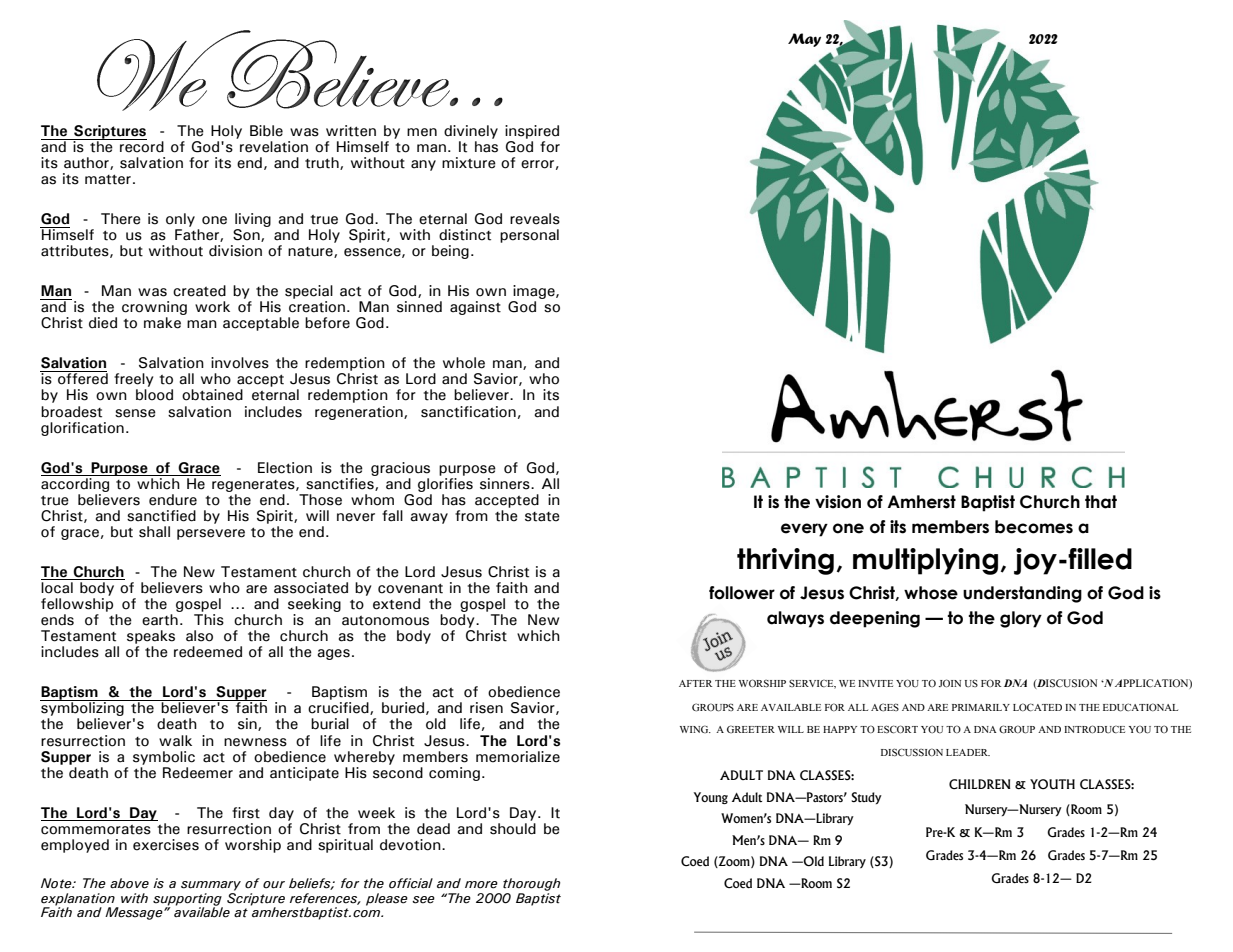 The height and width of the screenshot is (952, 1233). Describe the element at coordinates (1021, 619) in the screenshot. I see `glory` at that location.
